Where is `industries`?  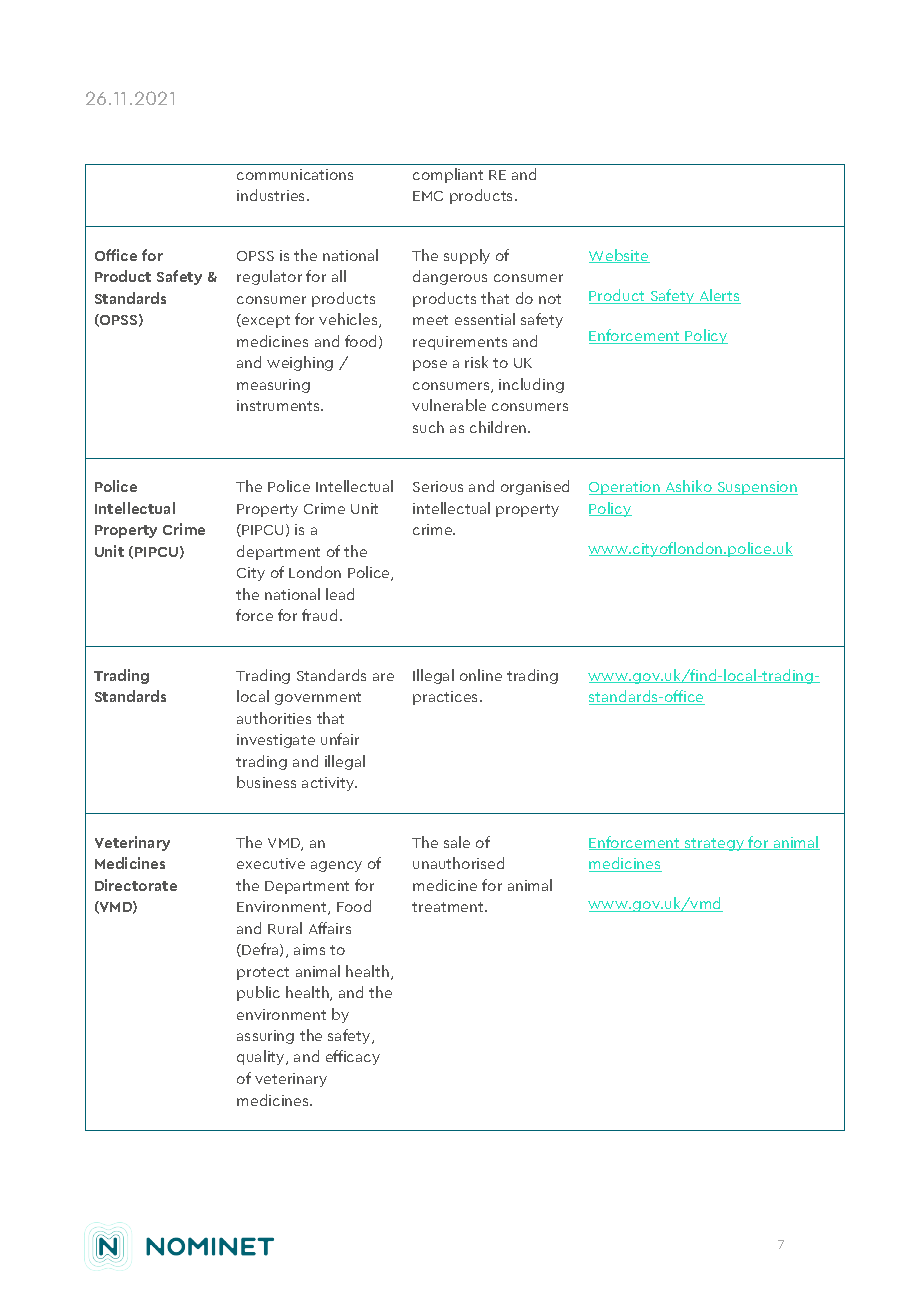 industries is located at coordinates (272, 195).
